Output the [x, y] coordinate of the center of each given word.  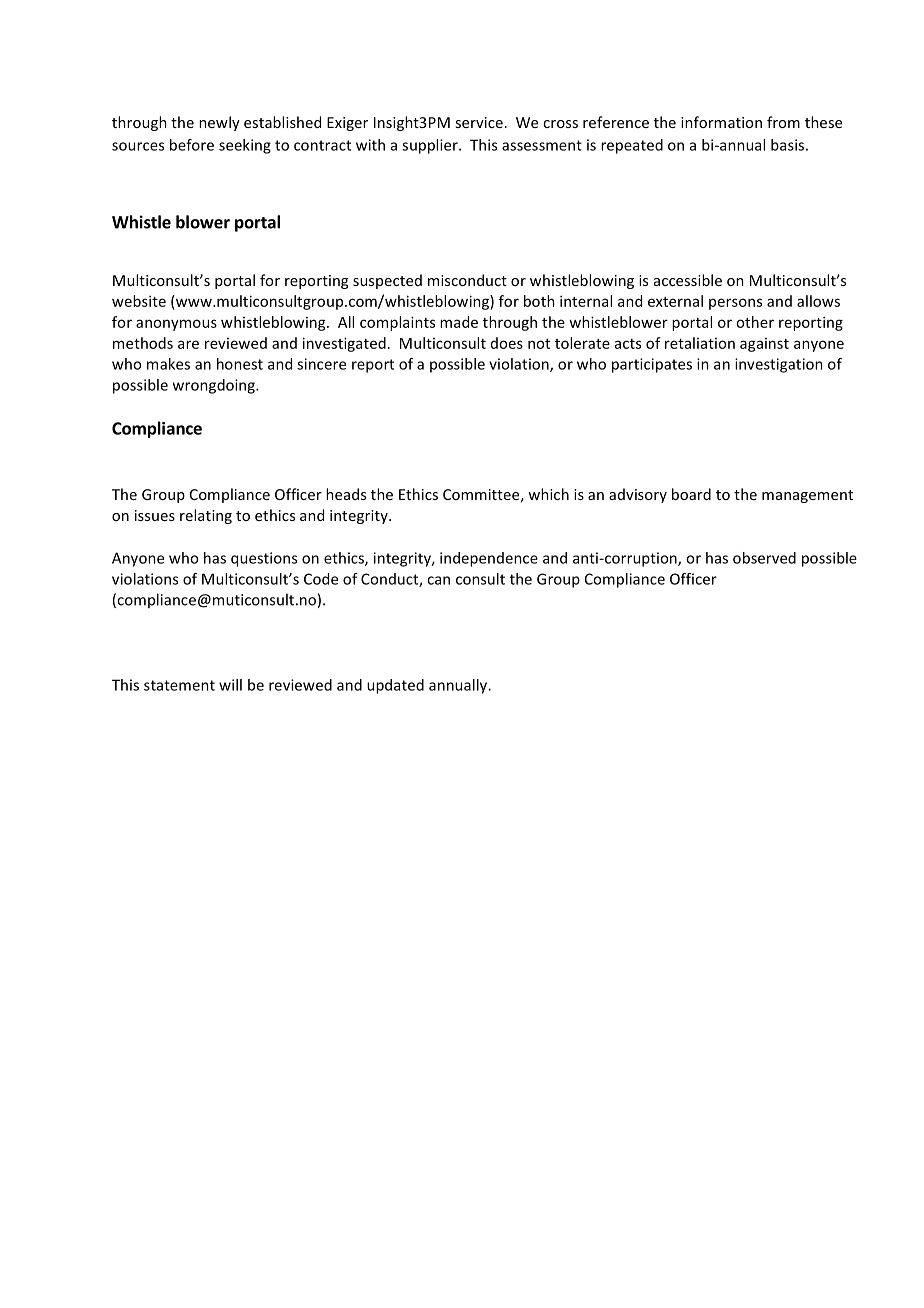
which [548, 494]
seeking [245, 146]
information [721, 122]
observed [764, 558]
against [764, 345]
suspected [387, 281]
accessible [688, 280]
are [188, 344]
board [691, 494]
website [139, 301]
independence [489, 559]
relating [206, 516]
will [230, 685]
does [507, 343]
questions [264, 559]
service [479, 122]
